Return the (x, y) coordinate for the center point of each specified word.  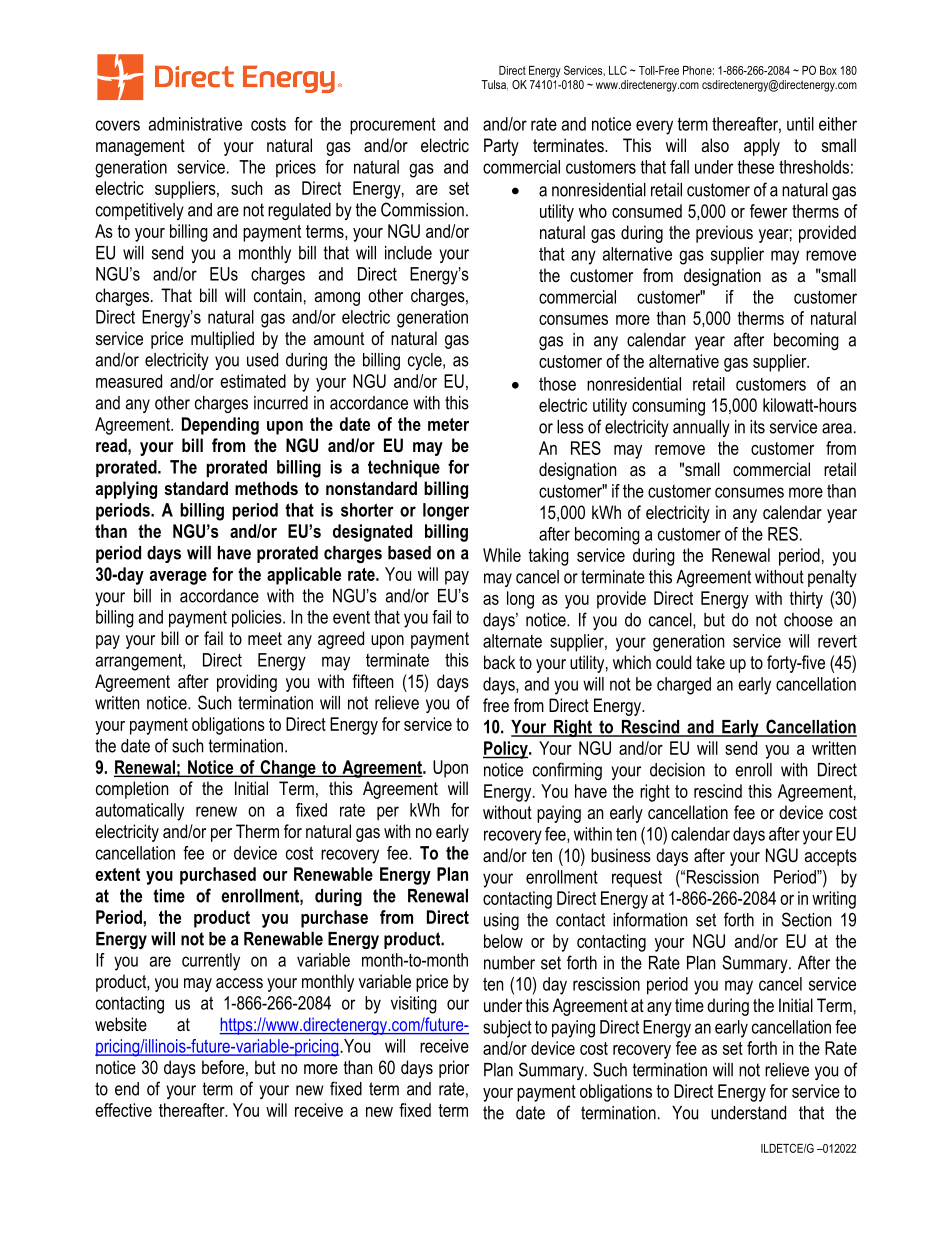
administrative (195, 124)
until (800, 124)
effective (123, 1110)
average (178, 578)
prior (454, 1069)
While (502, 555)
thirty (806, 600)
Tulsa (494, 85)
